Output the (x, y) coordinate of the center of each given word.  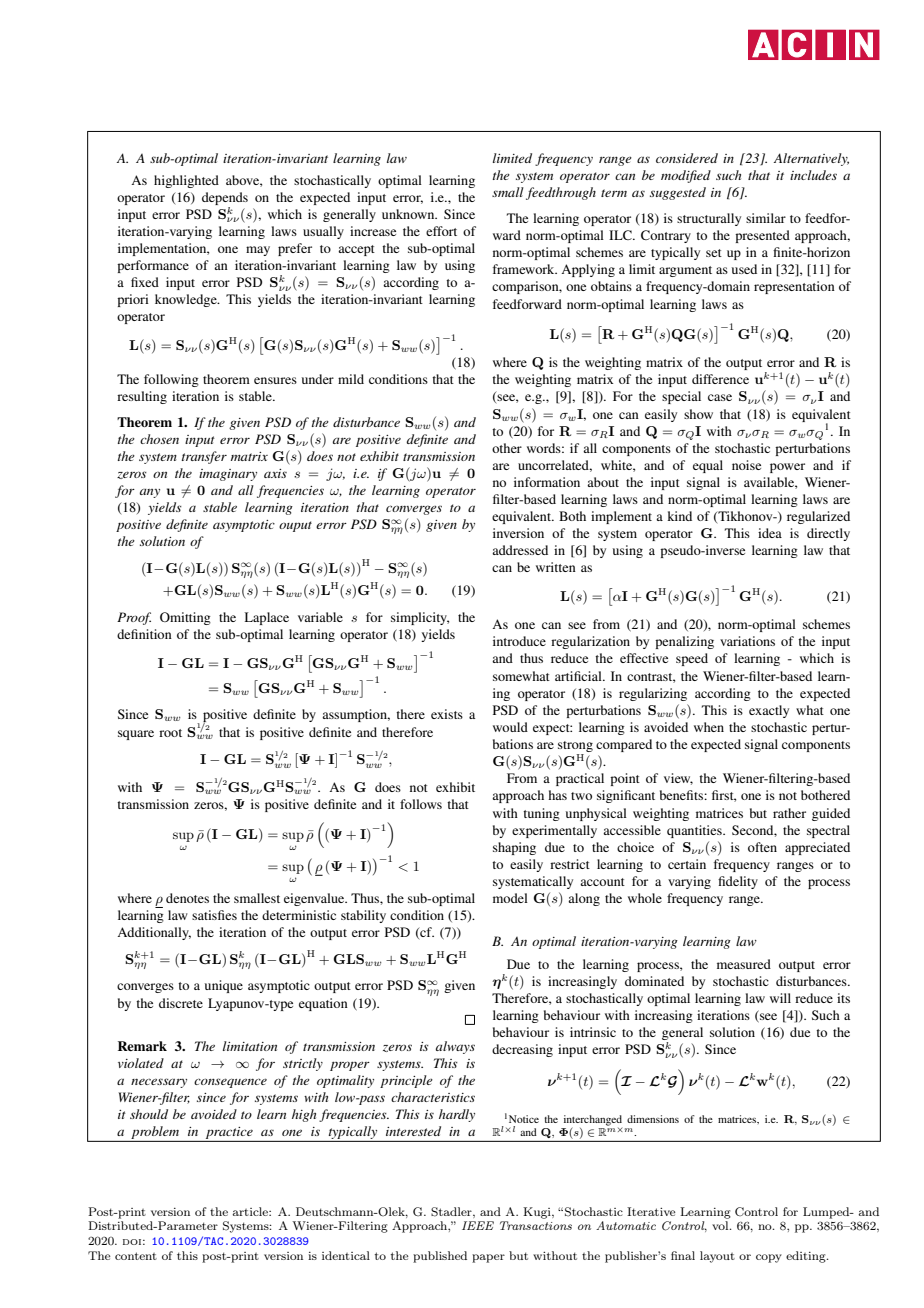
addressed (520, 550)
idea (770, 533)
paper (488, 1258)
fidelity (738, 882)
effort (441, 231)
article (251, 1211)
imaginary (228, 475)
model (510, 898)
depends (225, 198)
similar (766, 218)
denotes (187, 898)
